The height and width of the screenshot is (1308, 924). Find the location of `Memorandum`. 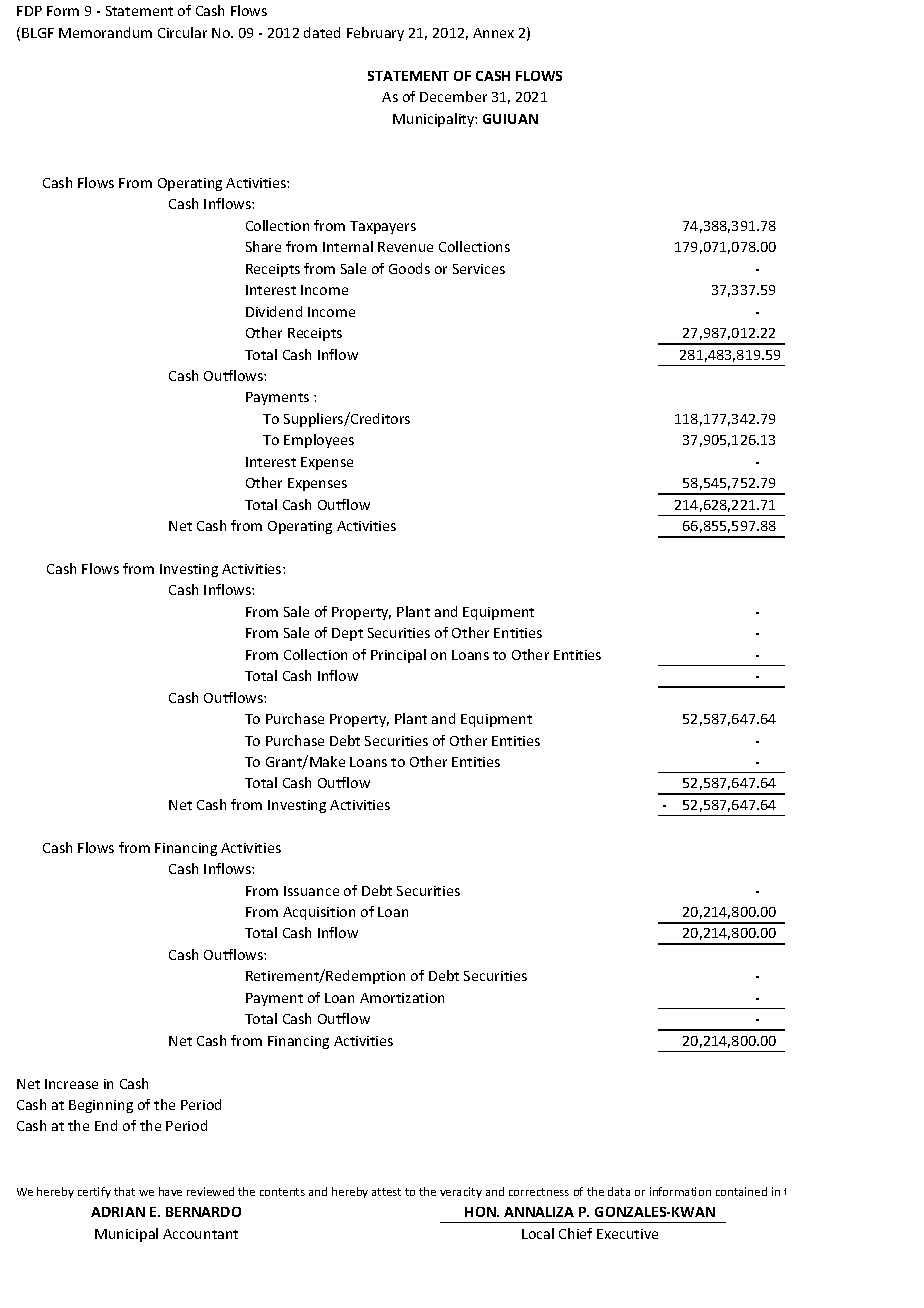

Memorandum is located at coordinates (105, 32).
